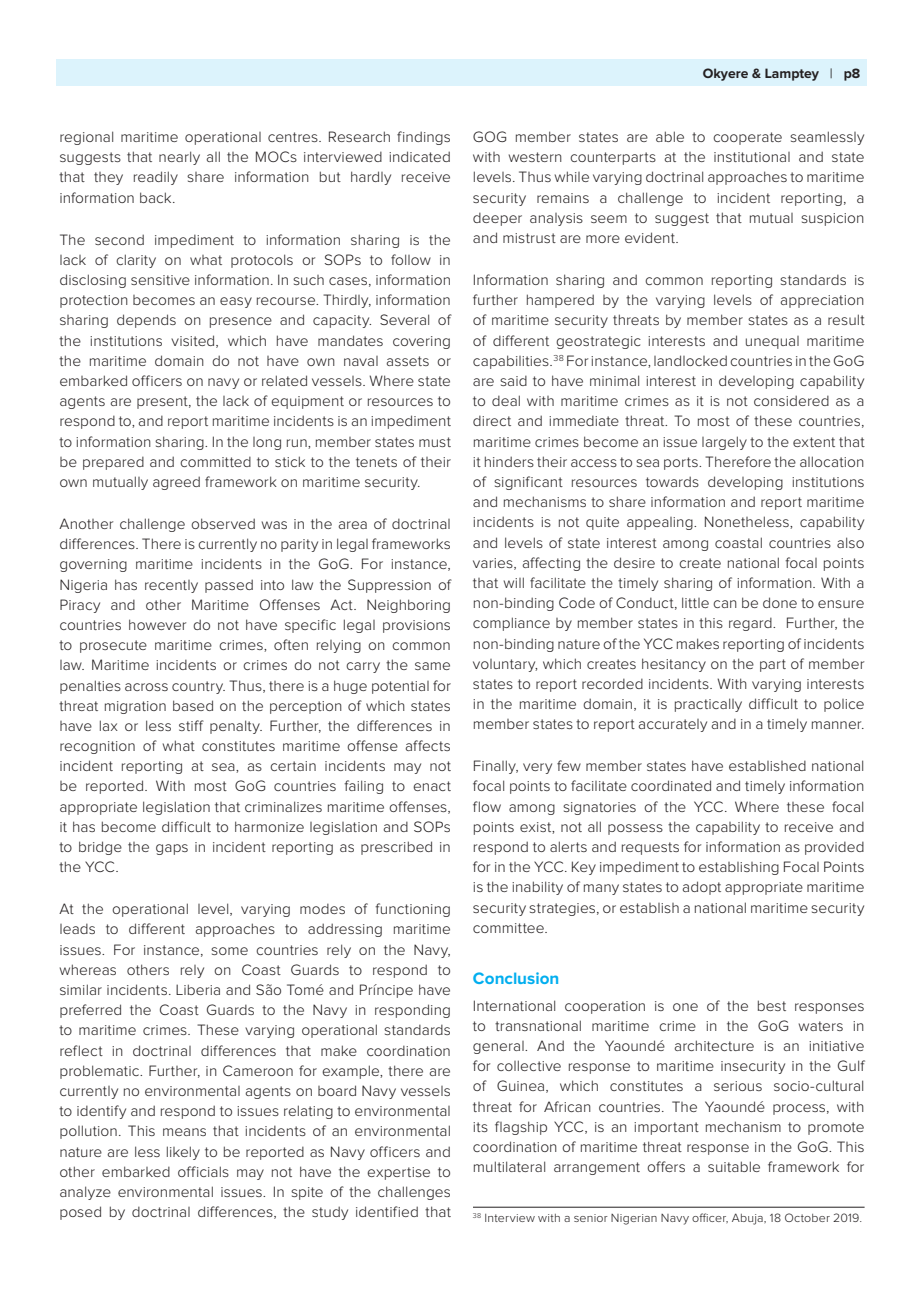 The image size is (924, 1308). I want to click on same, so click(432, 666).
